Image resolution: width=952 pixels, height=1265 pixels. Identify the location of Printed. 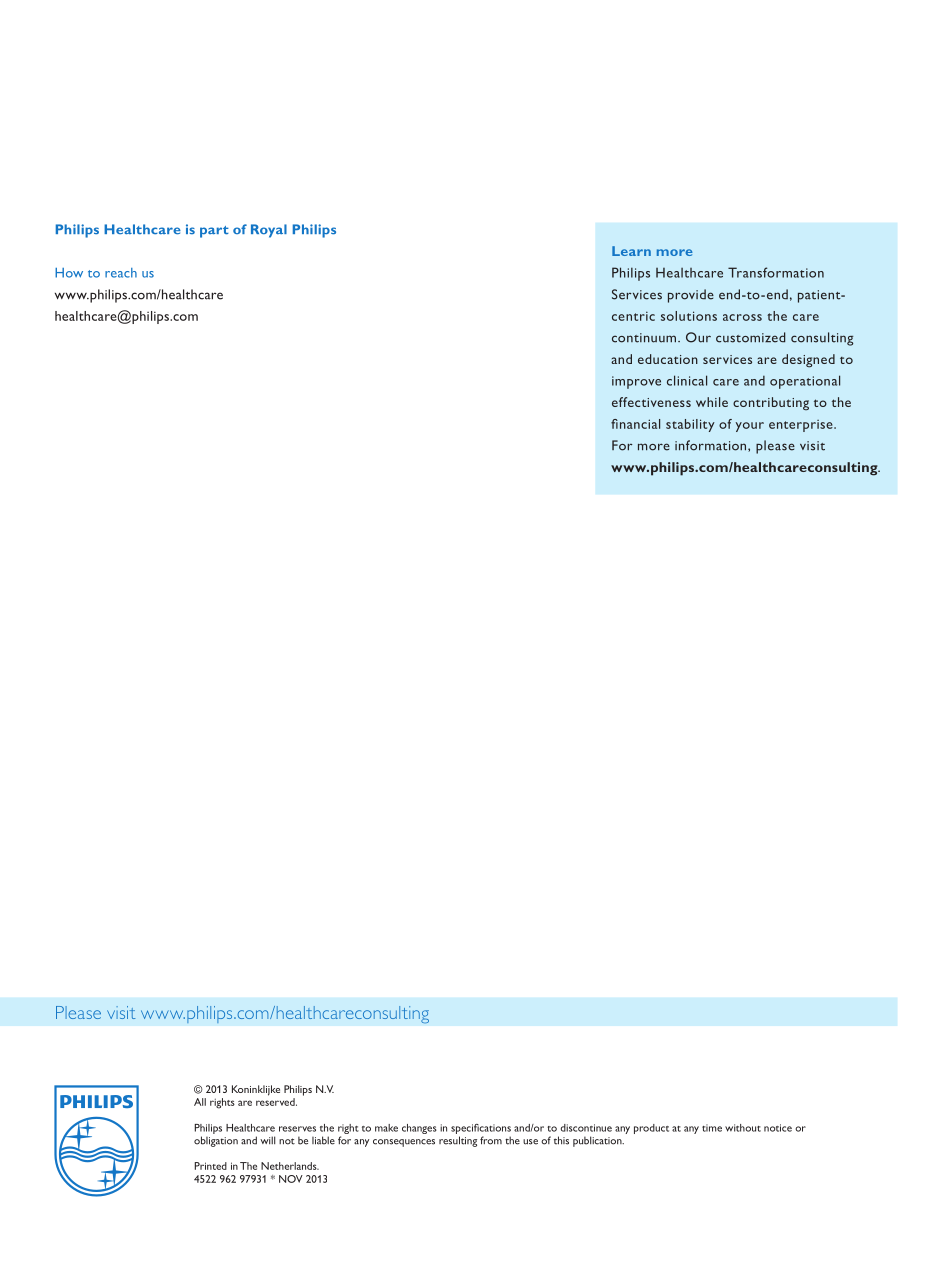
(210, 1166).
